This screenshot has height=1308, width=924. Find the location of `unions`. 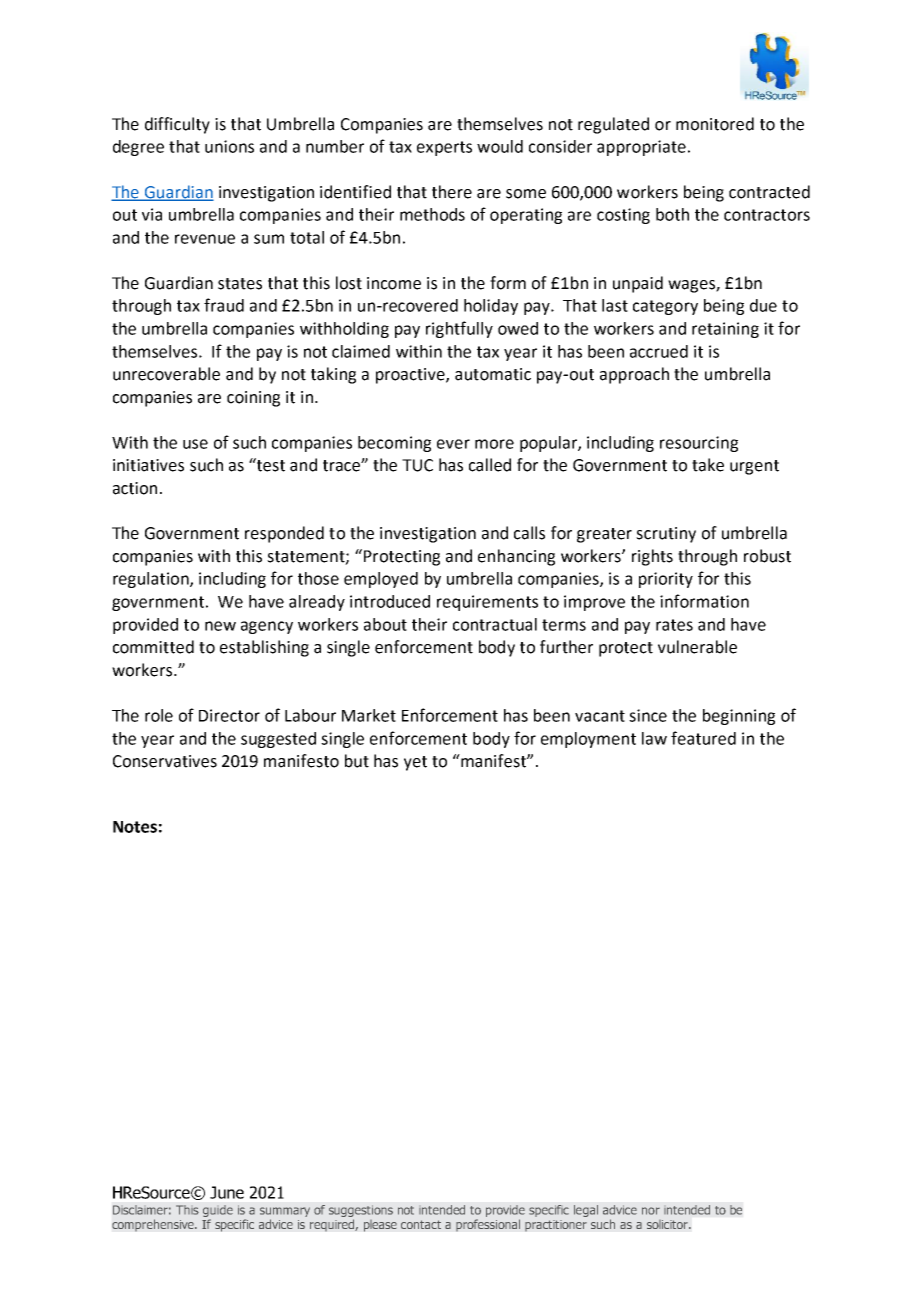

unions is located at coordinates (229, 146).
